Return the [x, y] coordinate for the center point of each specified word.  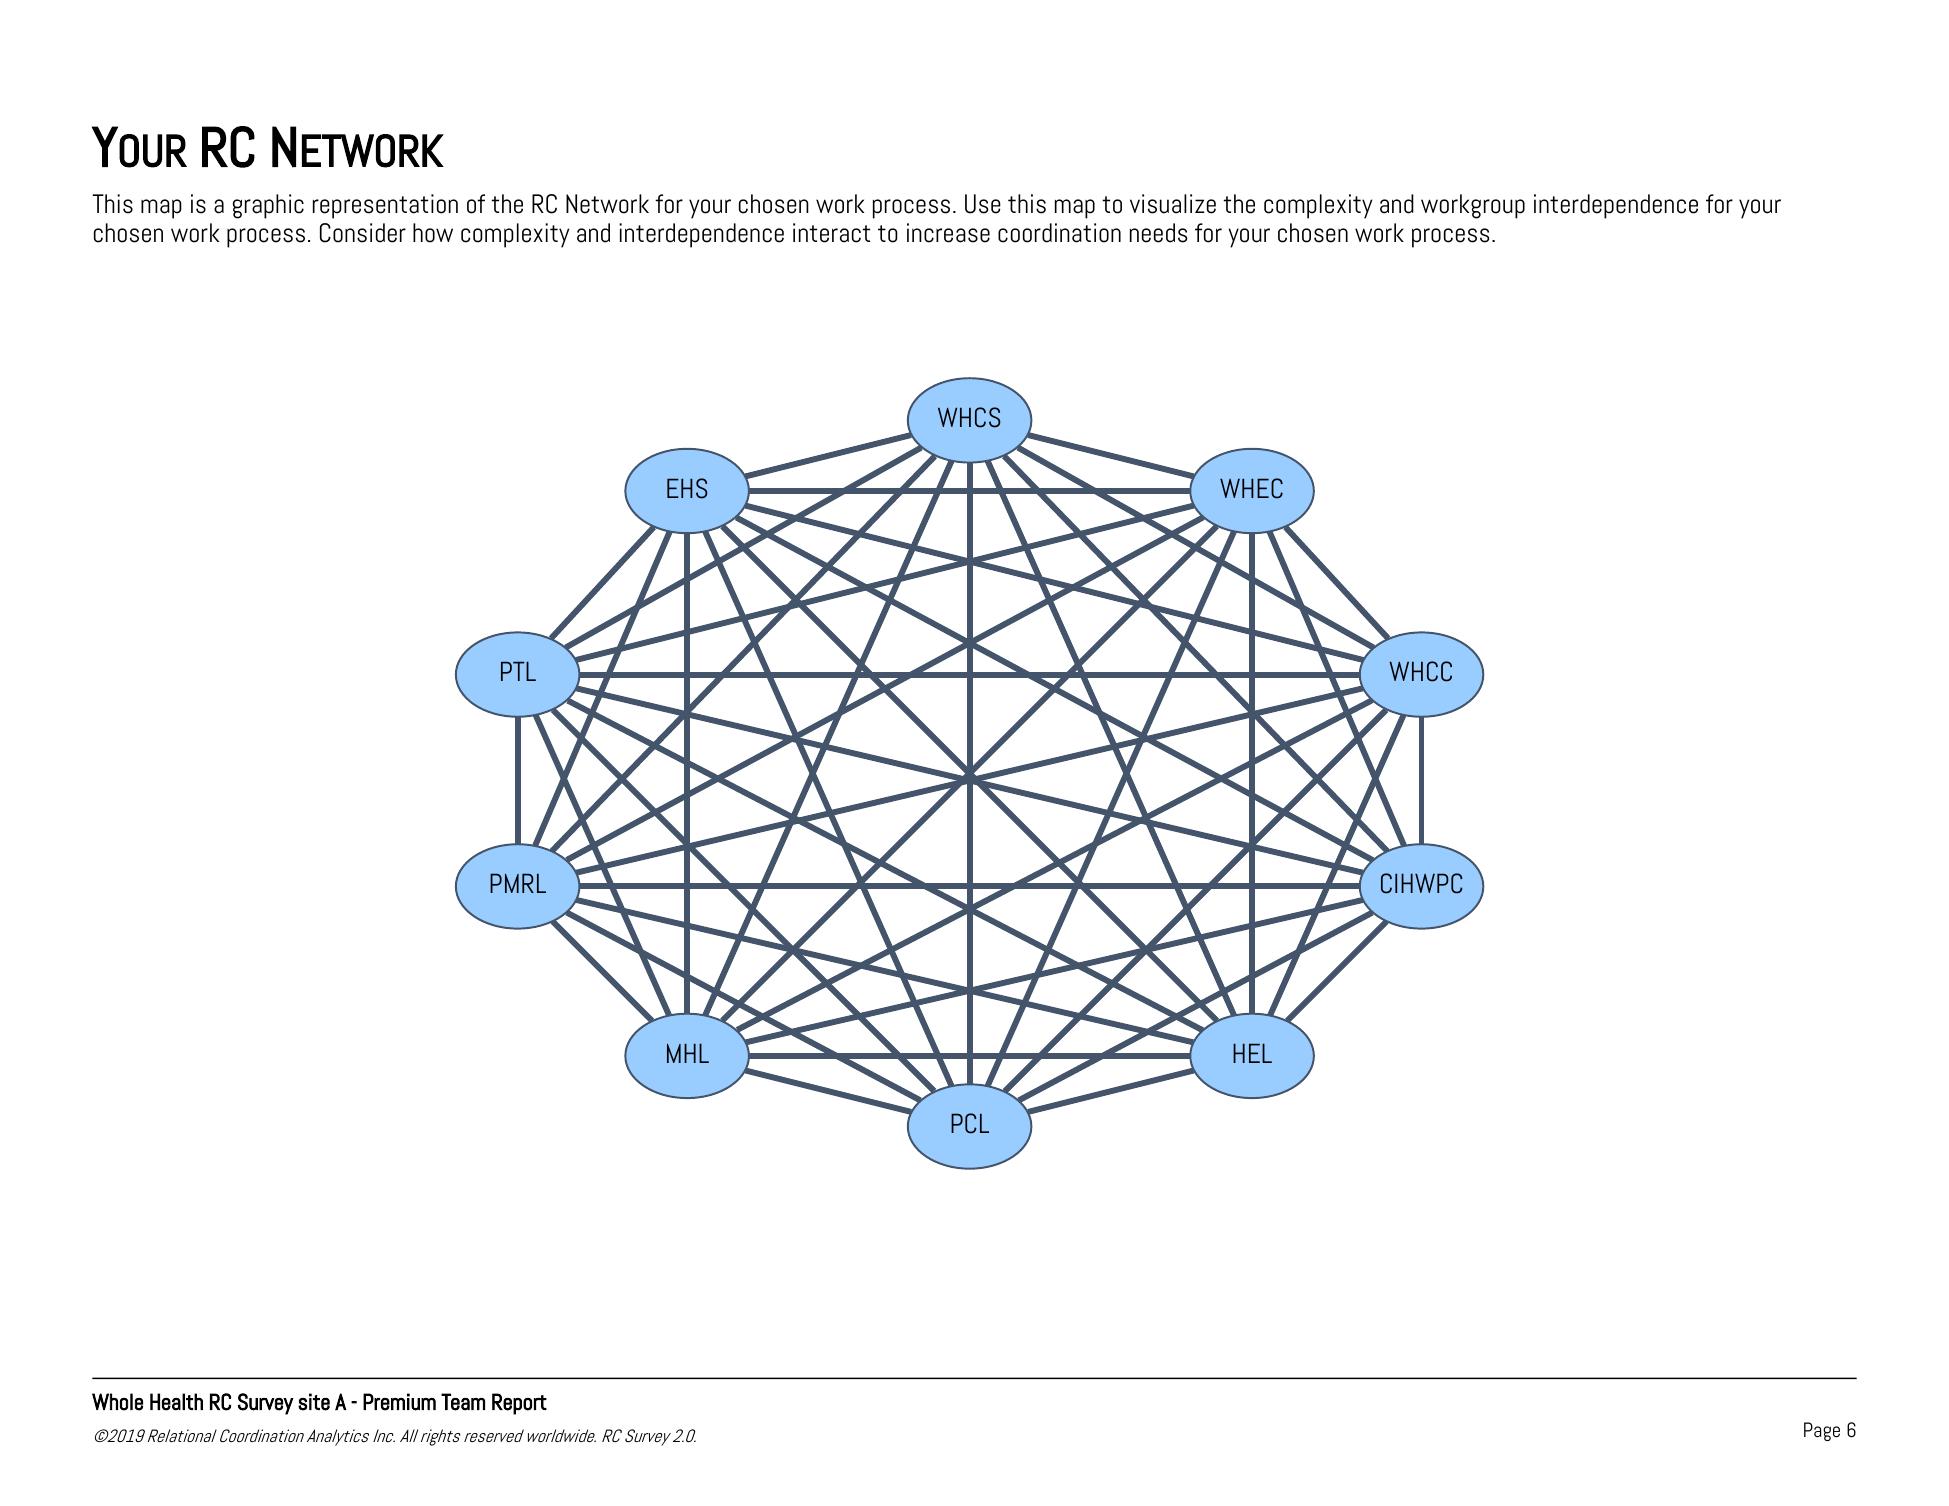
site [314, 1402]
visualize [1173, 204]
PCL [970, 1123]
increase [948, 233]
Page [1822, 1431]
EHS [687, 488]
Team [463, 1402]
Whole [117, 1402]
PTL [518, 671]
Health [176, 1402]
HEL [1252, 1053]
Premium [399, 1402]
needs [1159, 233]
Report [519, 1404]
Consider [363, 233]
